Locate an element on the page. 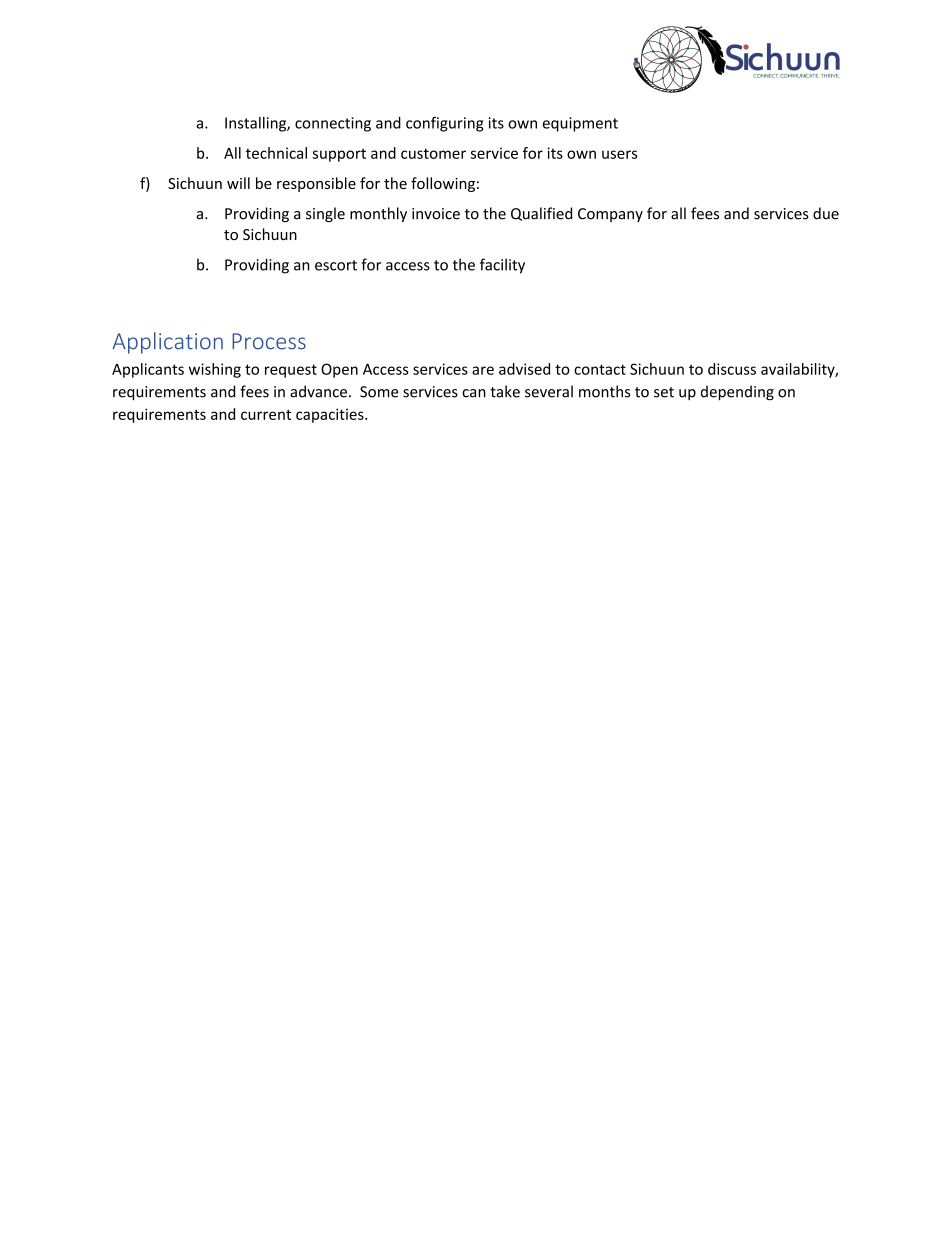  depending is located at coordinates (737, 393).
